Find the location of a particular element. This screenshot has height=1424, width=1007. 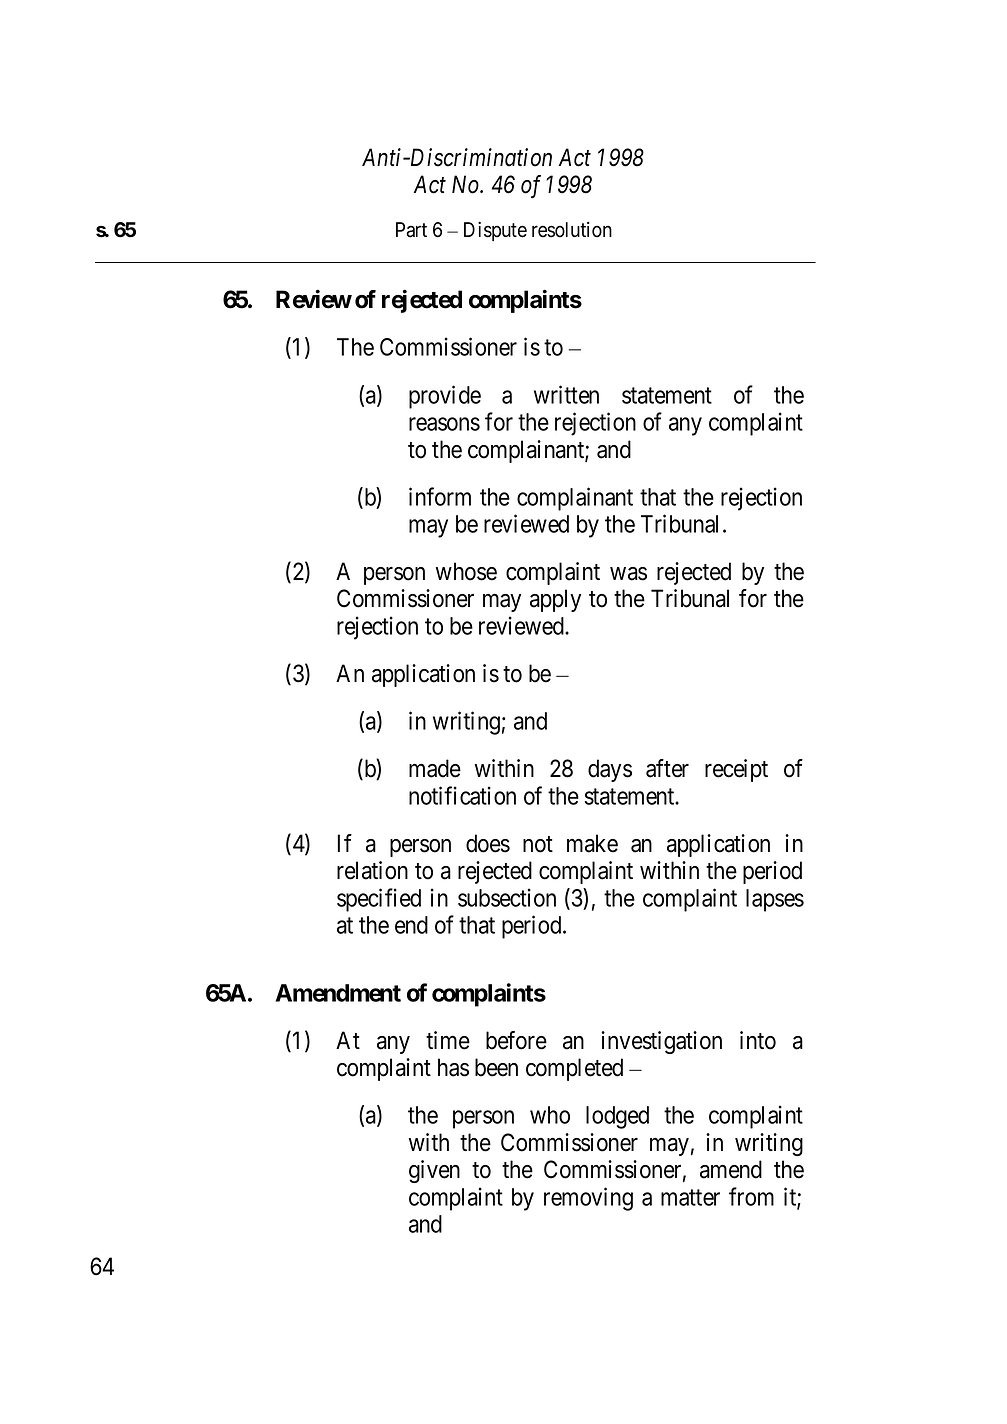

Part is located at coordinates (411, 230).
